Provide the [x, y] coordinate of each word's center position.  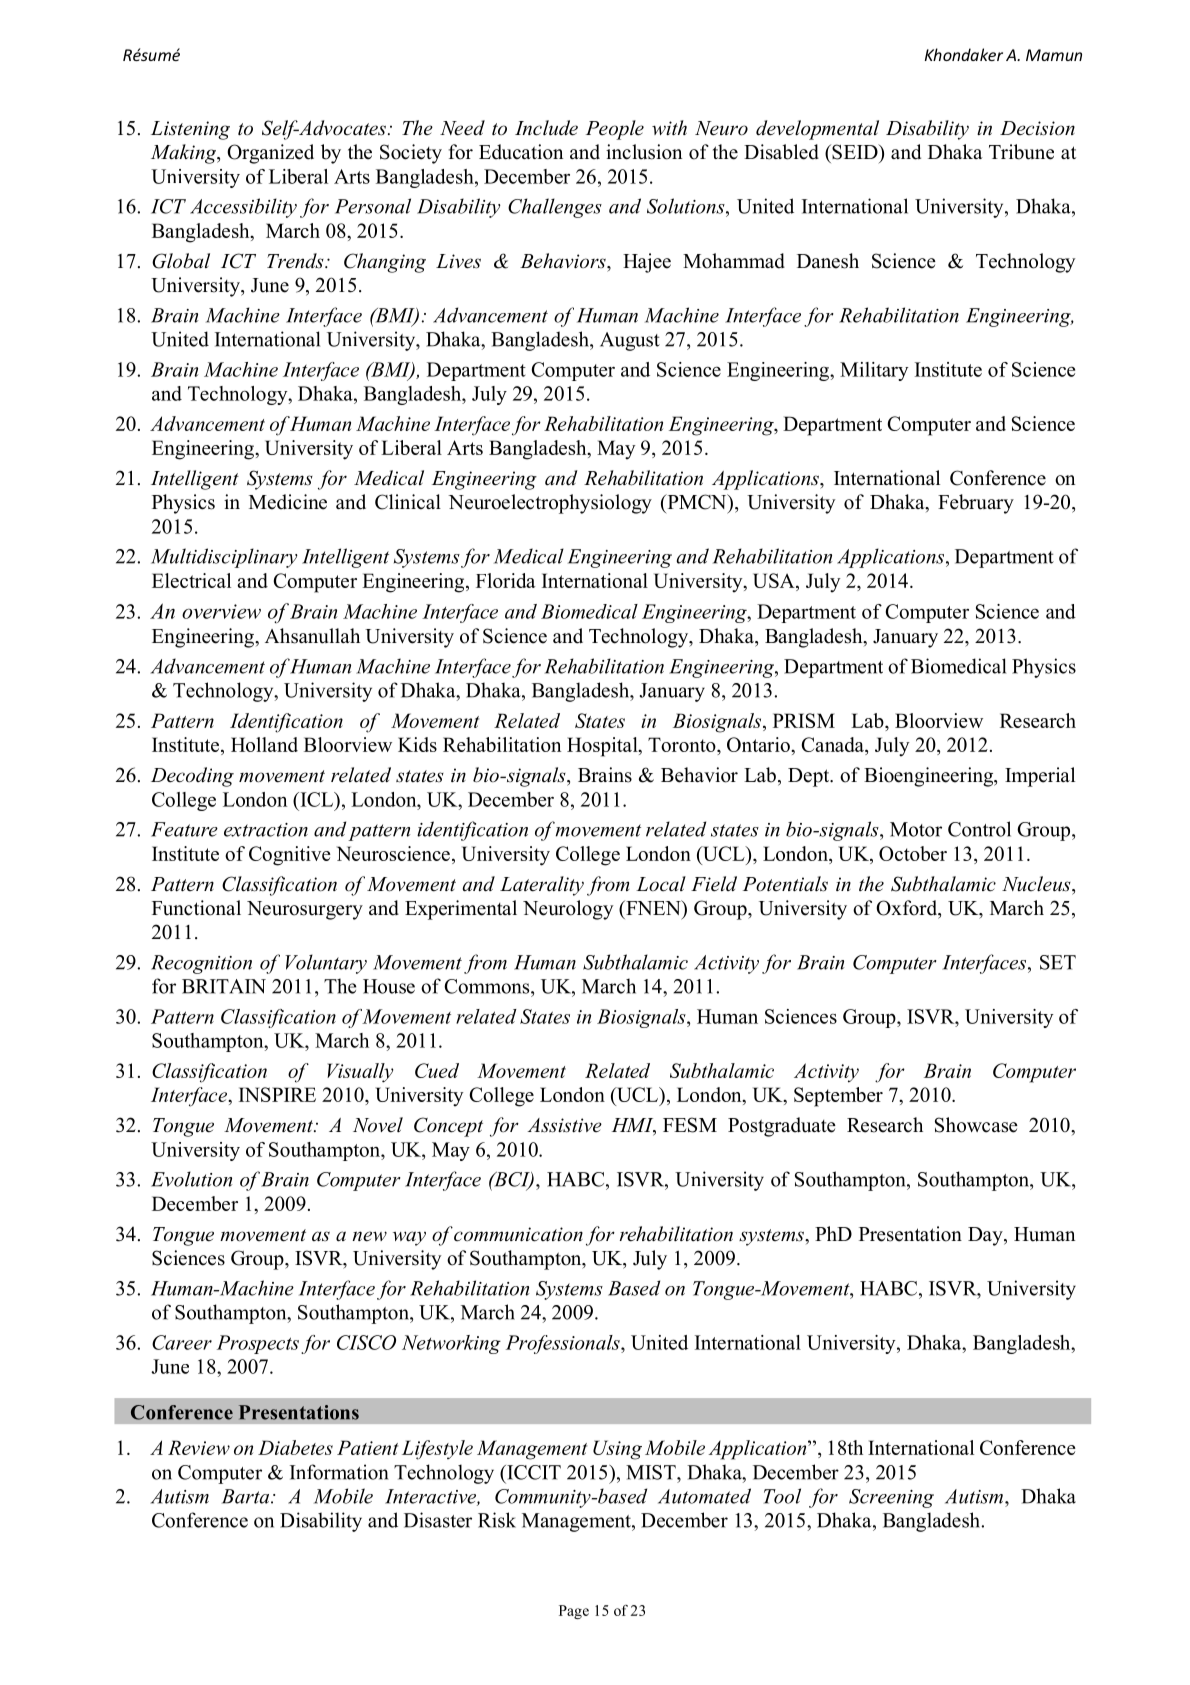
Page [574, 1612]
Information [339, 1472]
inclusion [644, 152]
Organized [270, 154]
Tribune [1021, 152]
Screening [891, 1498]
